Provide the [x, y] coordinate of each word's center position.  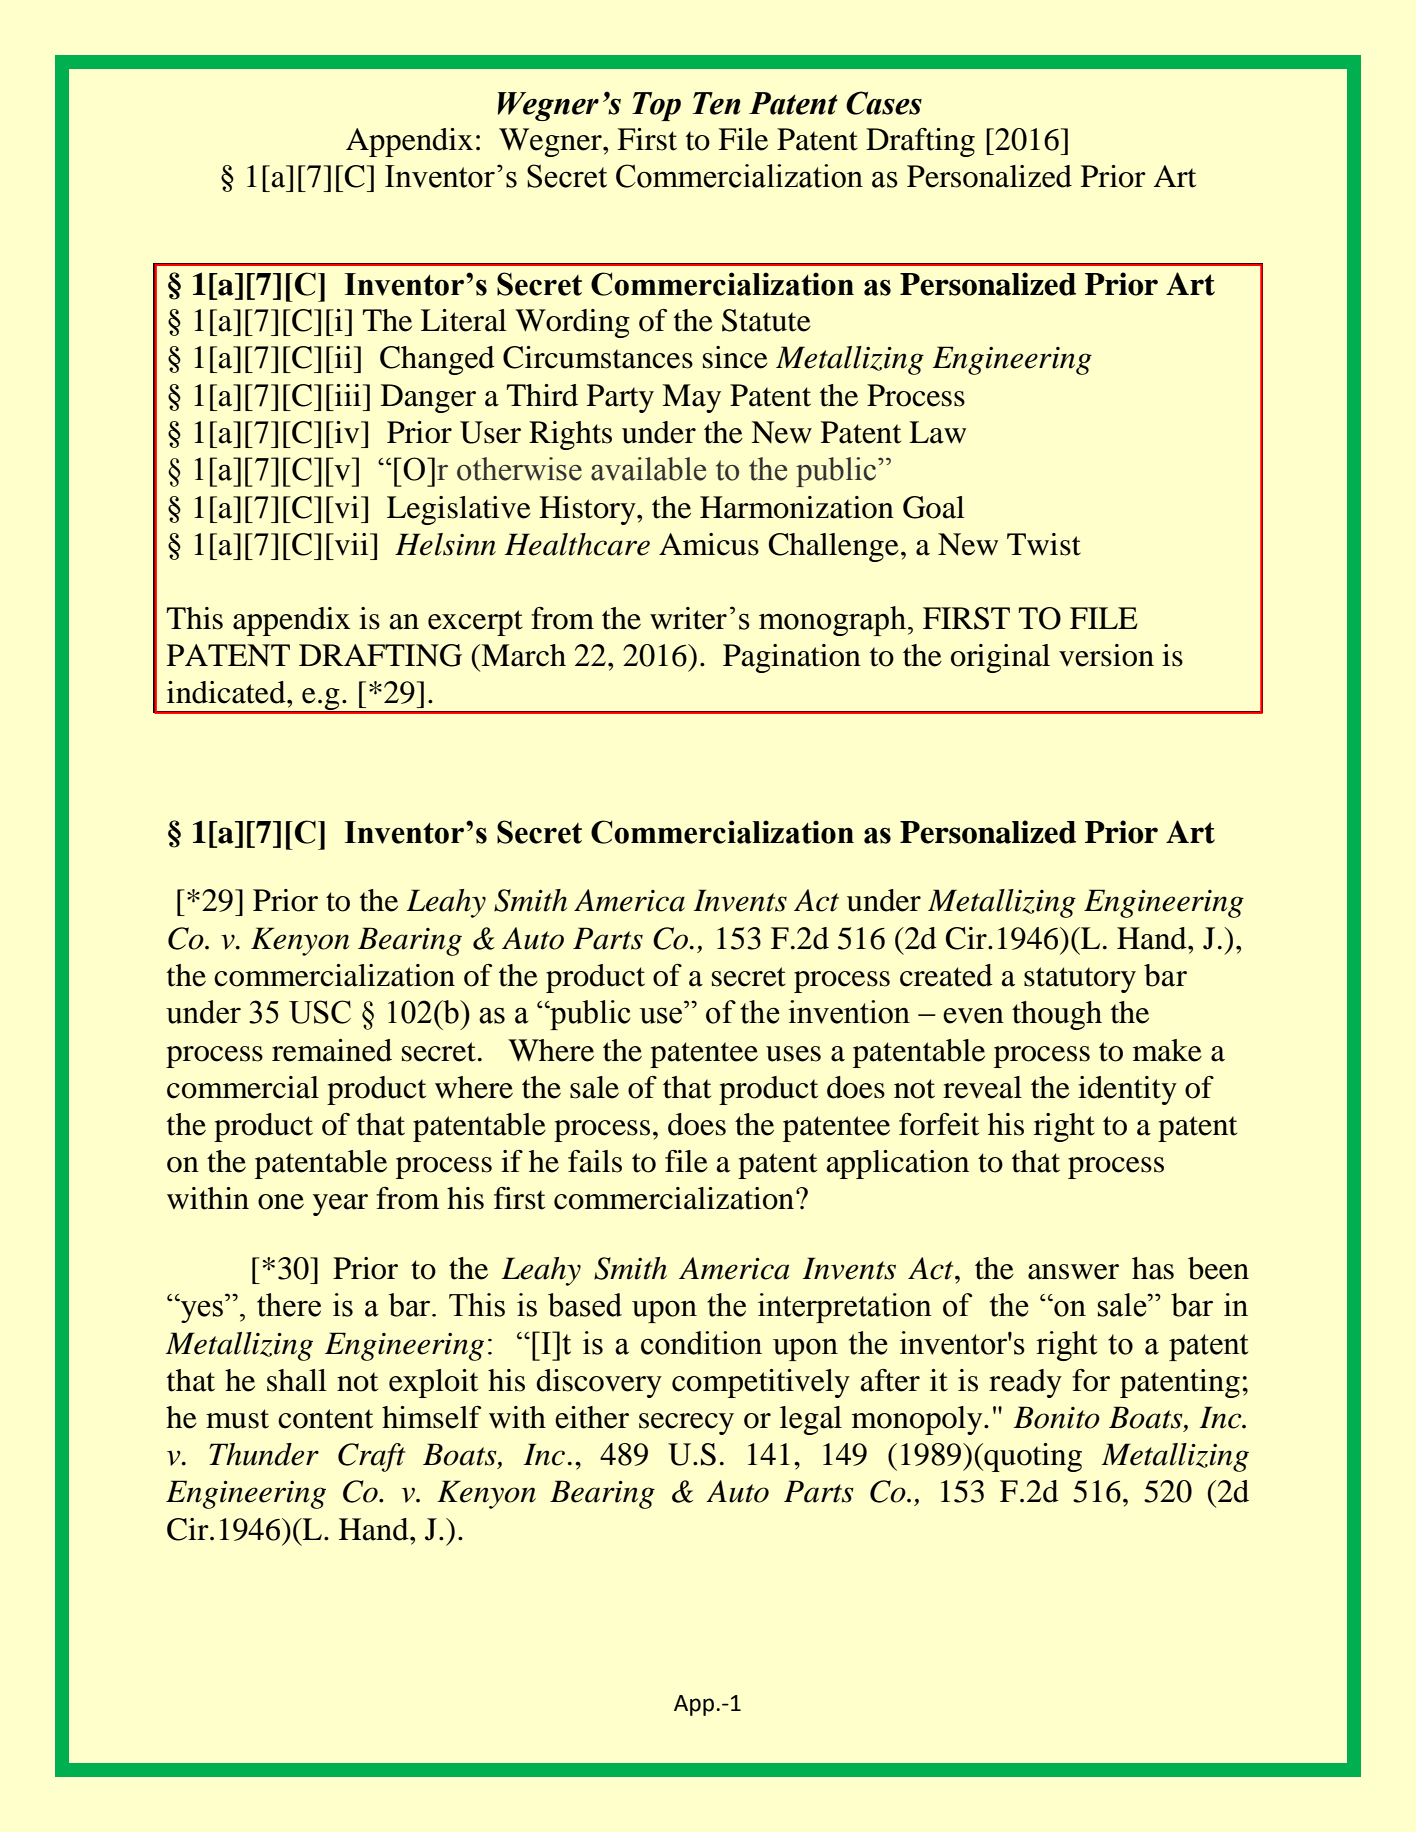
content [325, 1419]
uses [793, 1054]
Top [656, 106]
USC [320, 1012]
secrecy [686, 1424]
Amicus [709, 544]
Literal [464, 320]
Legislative [459, 510]
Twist [1044, 544]
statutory [1080, 980]
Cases [884, 103]
